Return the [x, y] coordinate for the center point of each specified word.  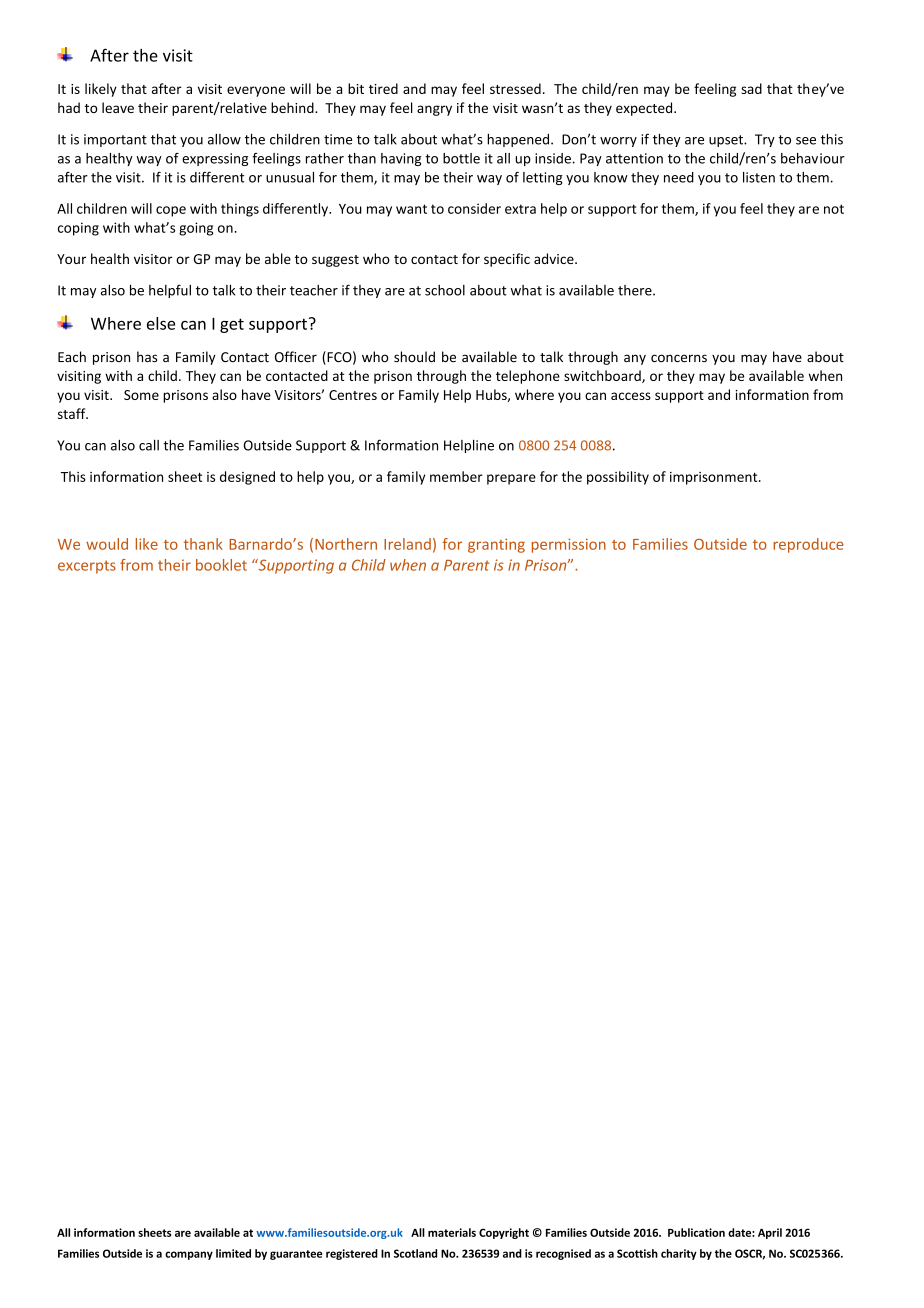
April [770, 1233]
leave [118, 107]
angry [434, 110]
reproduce [808, 545]
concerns [679, 358]
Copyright [504, 1233]
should [414, 356]
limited [233, 1253]
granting [496, 545]
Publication [696, 1232]
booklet [221, 565]
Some [141, 395]
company [189, 1255]
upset [727, 141]
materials [452, 1232]
